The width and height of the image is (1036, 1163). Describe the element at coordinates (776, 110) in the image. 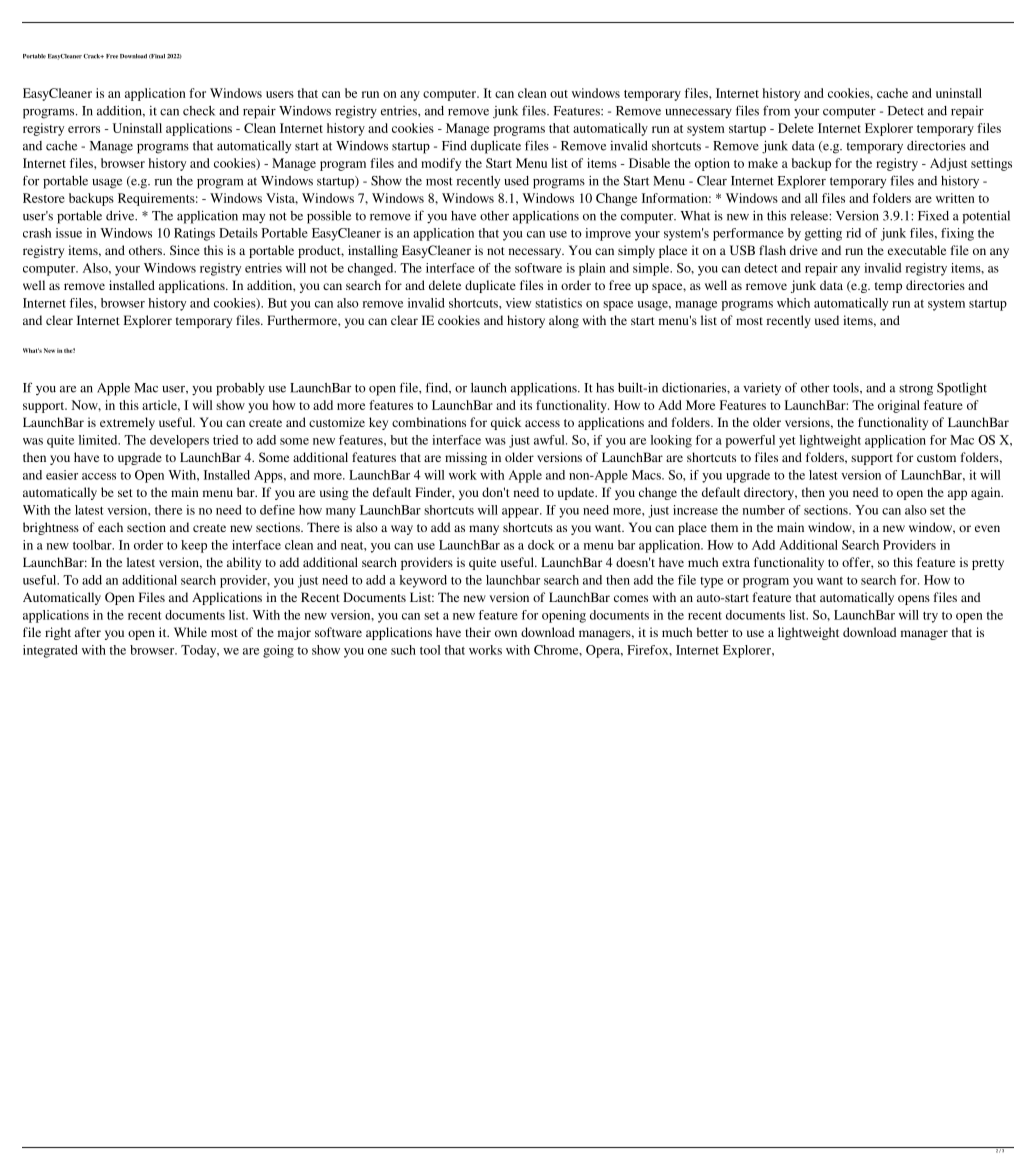

I see `from` at that location.
